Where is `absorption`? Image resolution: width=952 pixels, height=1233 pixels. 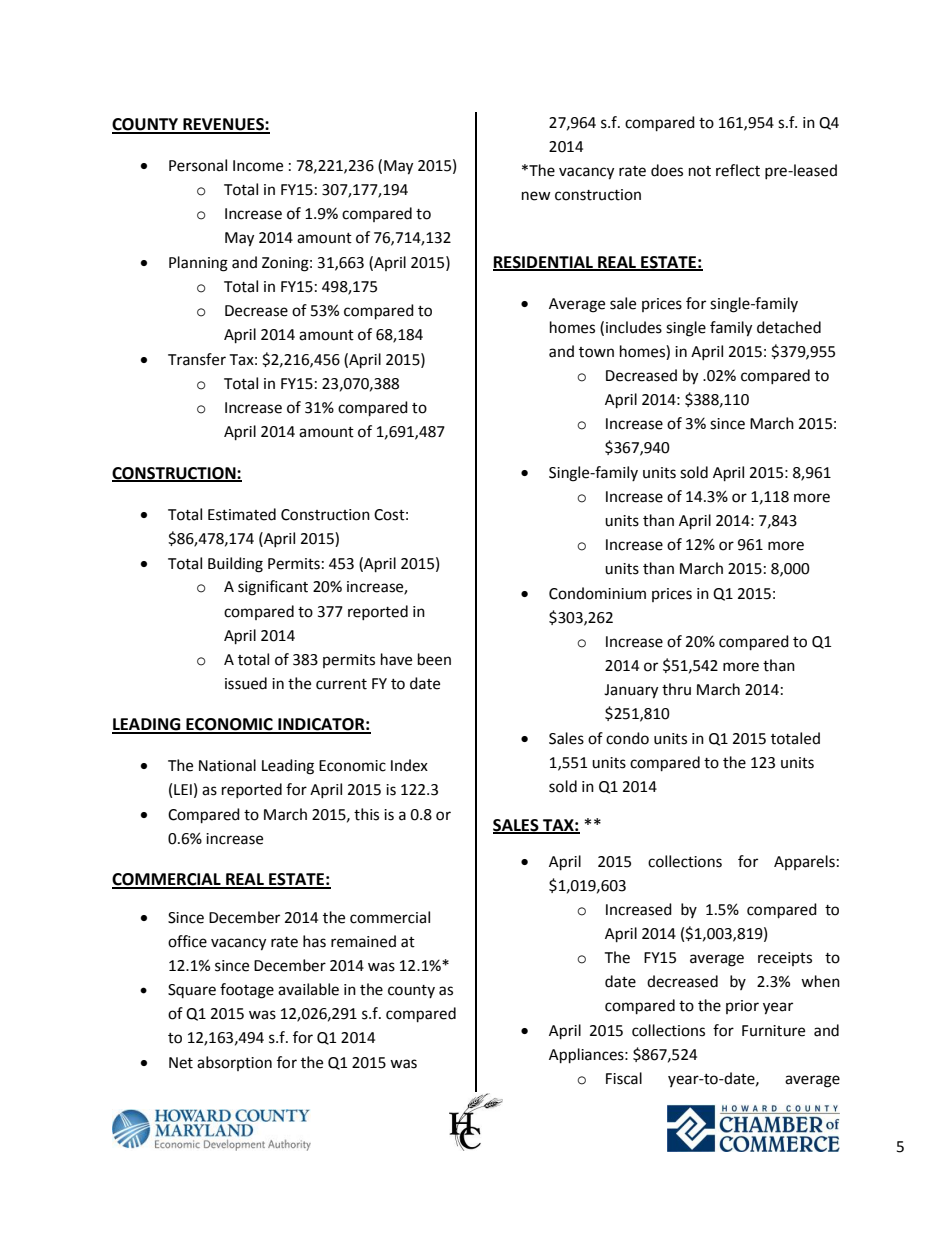 absorption is located at coordinates (234, 1063).
